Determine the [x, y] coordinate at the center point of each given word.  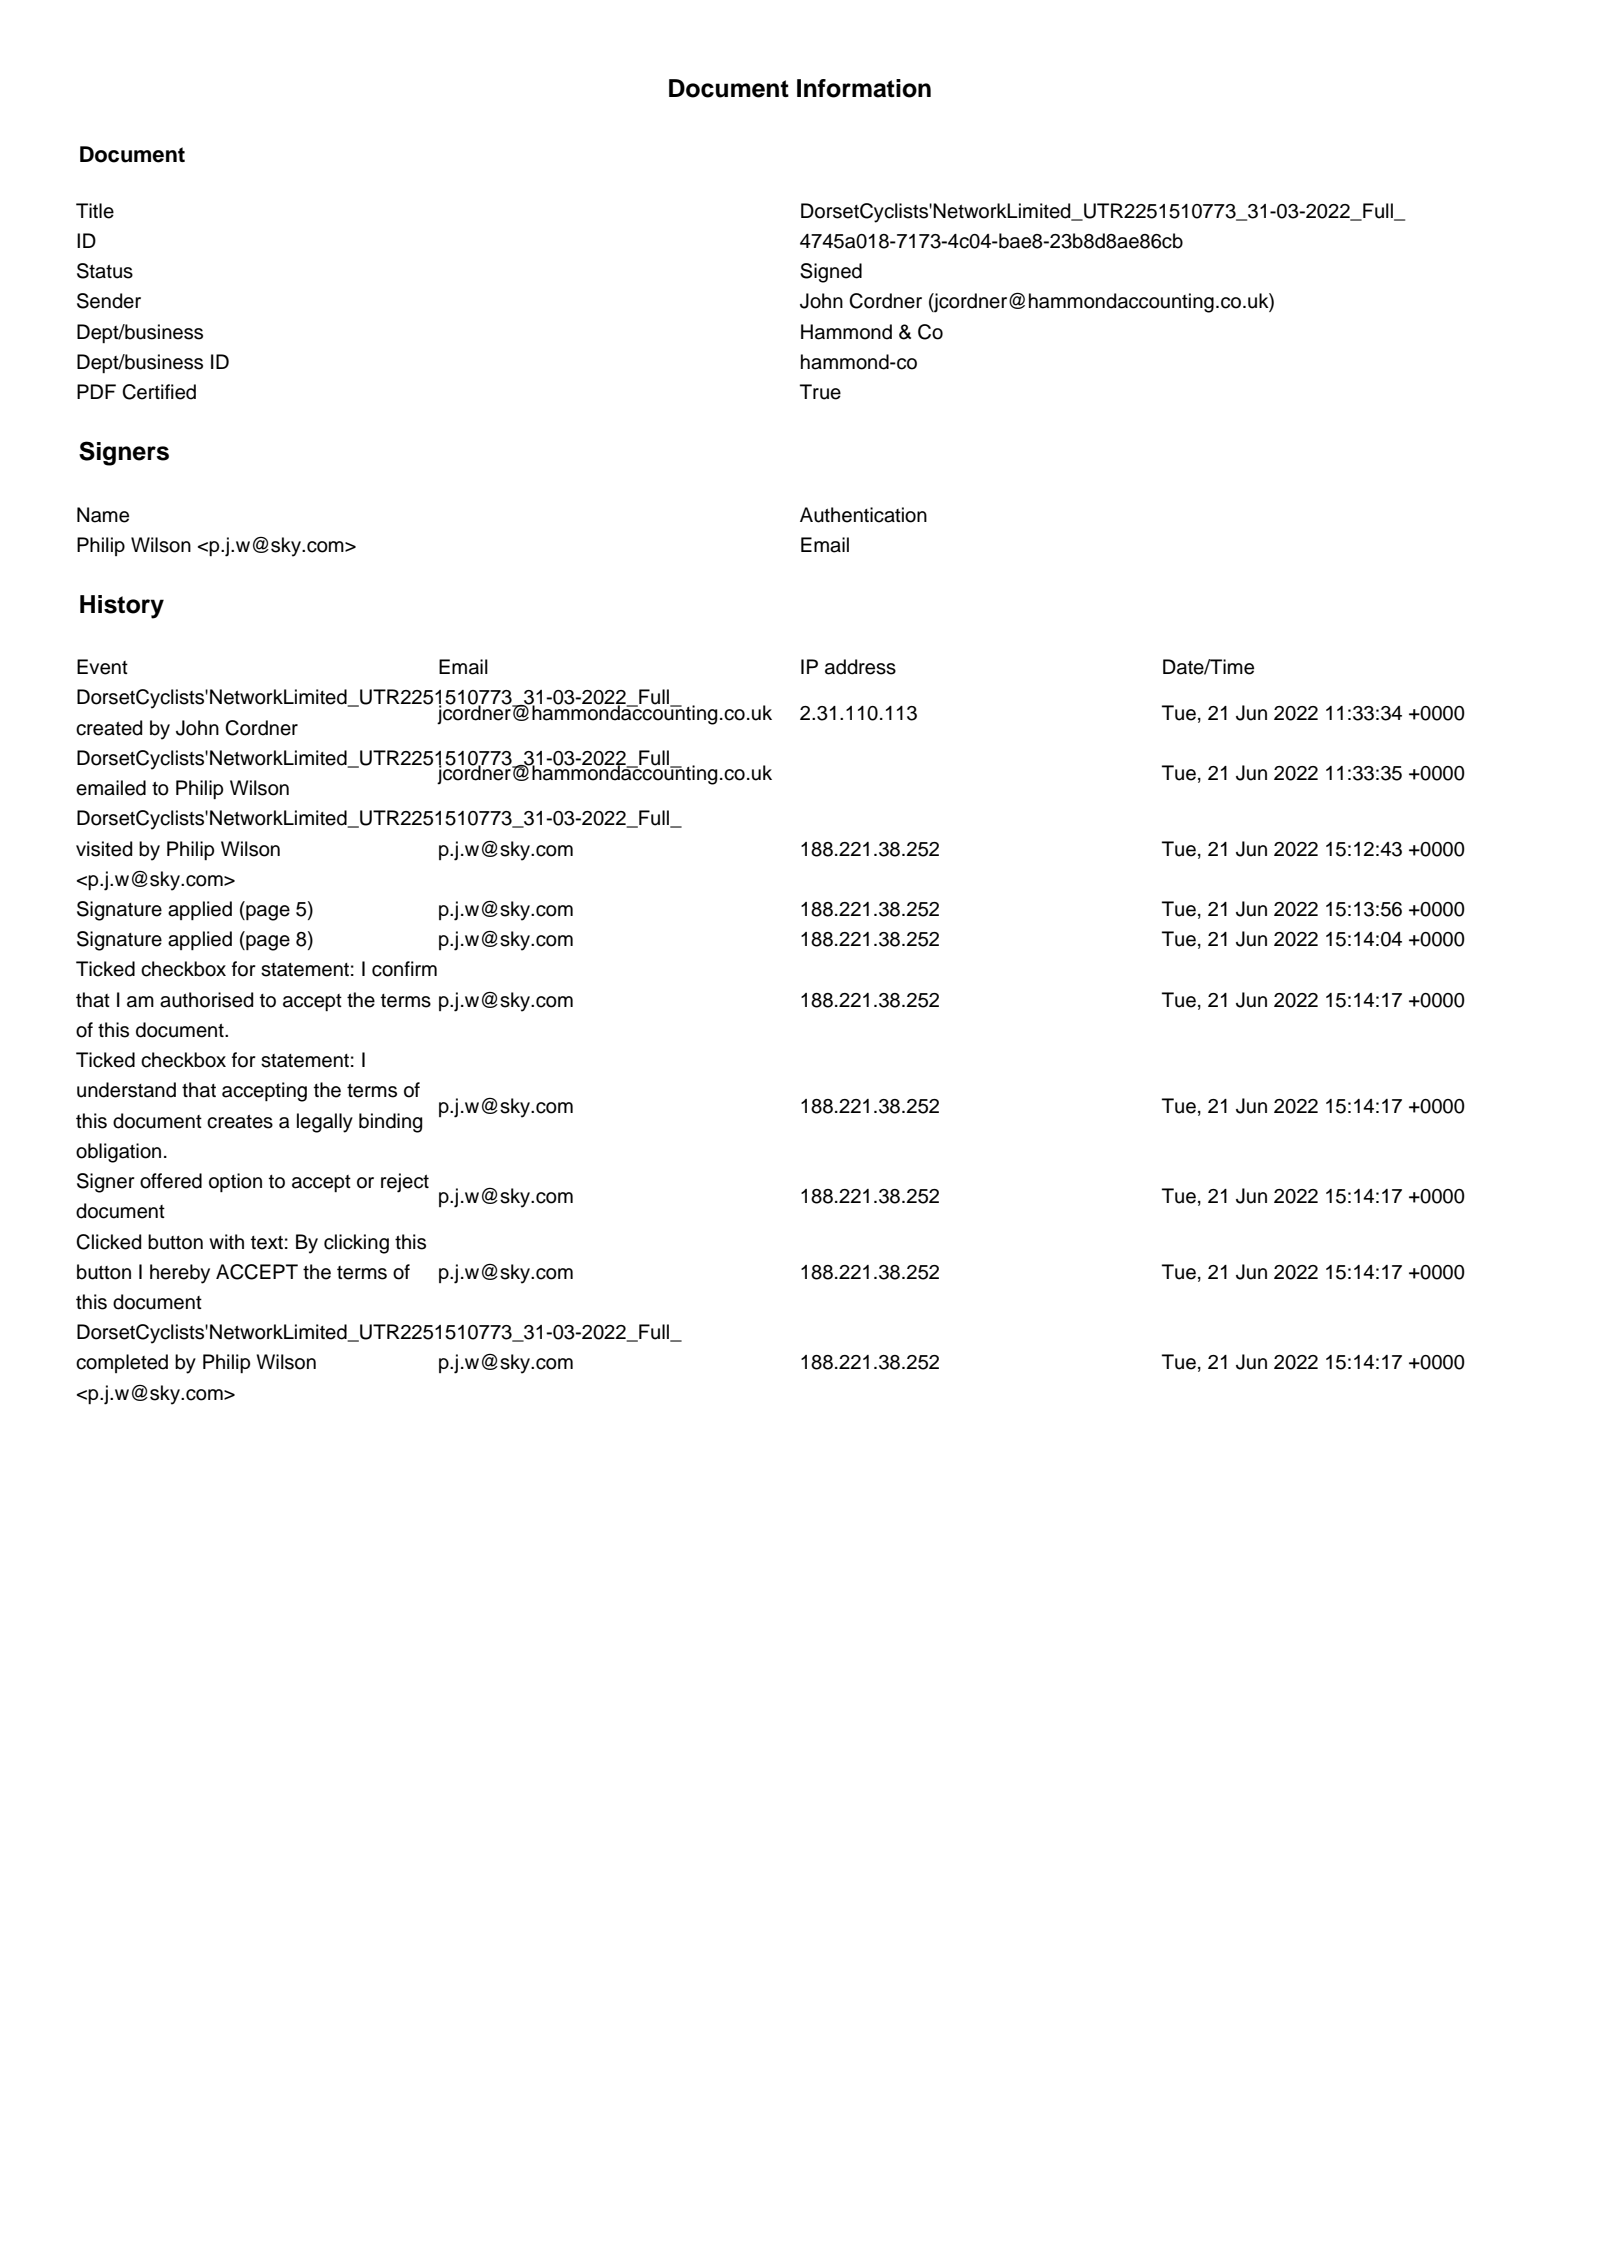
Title [95, 211]
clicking [356, 1244]
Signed [831, 273]
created [109, 728]
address [860, 667]
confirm [404, 969]
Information [864, 88]
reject [405, 1183]
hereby [180, 1274]
